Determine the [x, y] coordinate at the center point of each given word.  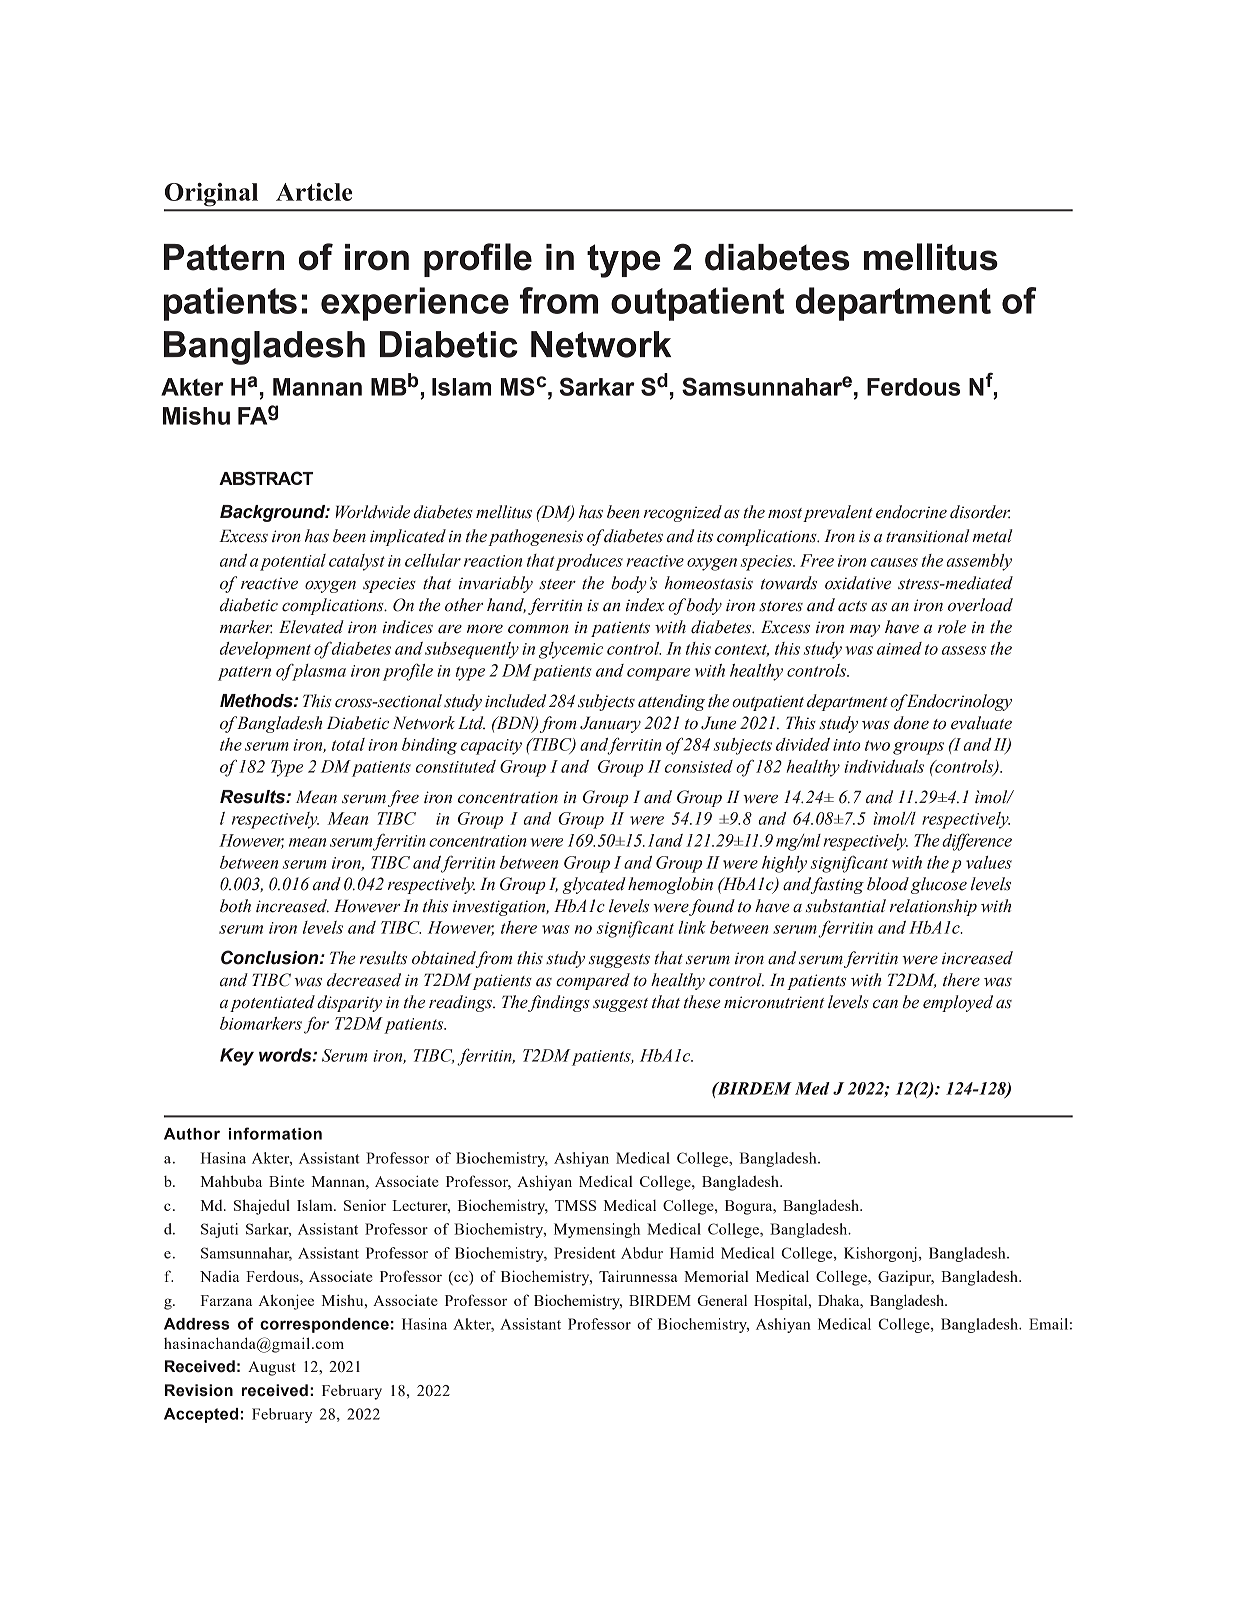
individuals [884, 766]
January [610, 724]
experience [415, 304]
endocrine [911, 512]
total [348, 744]
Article [314, 192]
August [272, 1368]
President [585, 1253]
